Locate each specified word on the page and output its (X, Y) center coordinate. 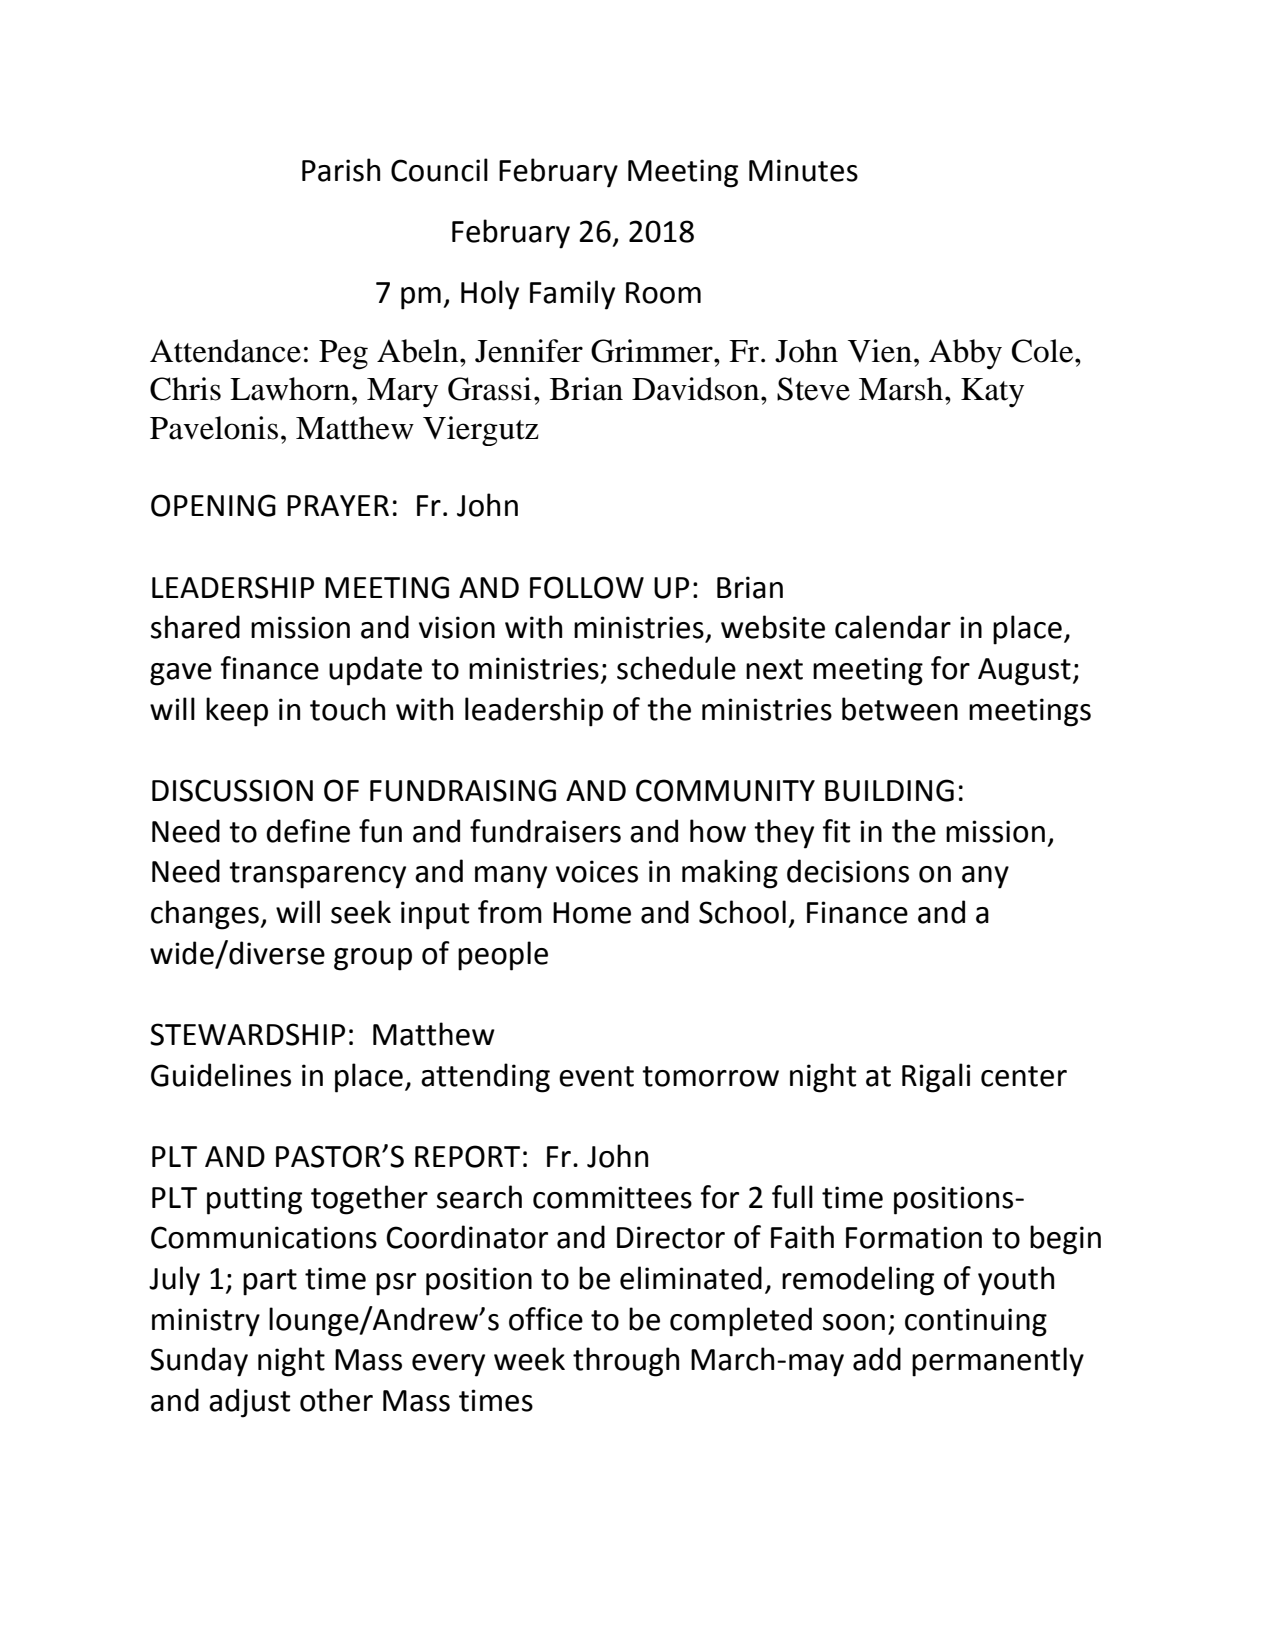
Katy (992, 393)
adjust (249, 1403)
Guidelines (221, 1075)
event (596, 1076)
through (626, 1362)
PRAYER (338, 505)
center (1024, 1076)
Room (663, 293)
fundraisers (545, 831)
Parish (341, 170)
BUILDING (889, 790)
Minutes (803, 170)
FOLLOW (587, 587)
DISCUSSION (232, 790)
